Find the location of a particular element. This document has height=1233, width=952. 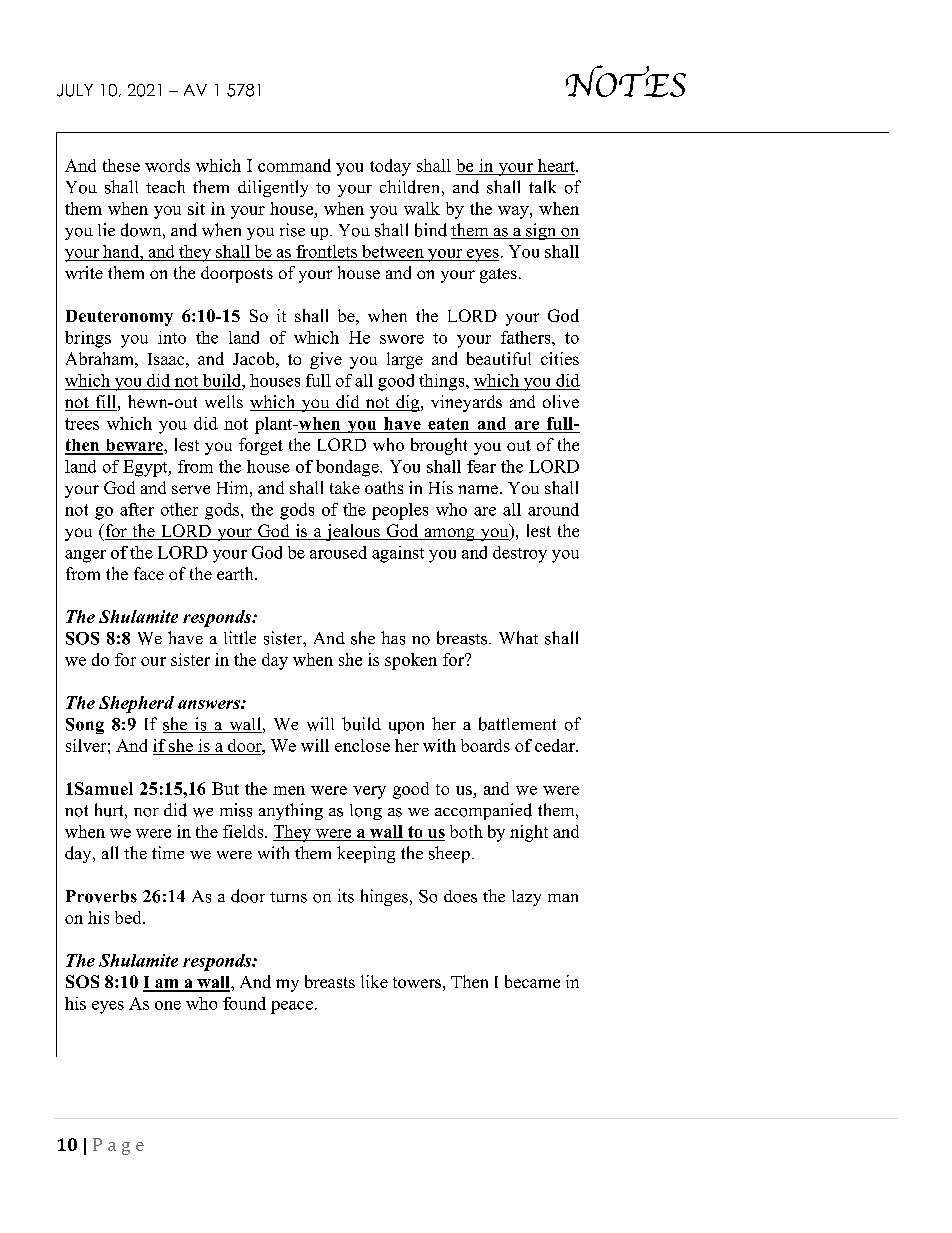

battlement is located at coordinates (517, 724).
